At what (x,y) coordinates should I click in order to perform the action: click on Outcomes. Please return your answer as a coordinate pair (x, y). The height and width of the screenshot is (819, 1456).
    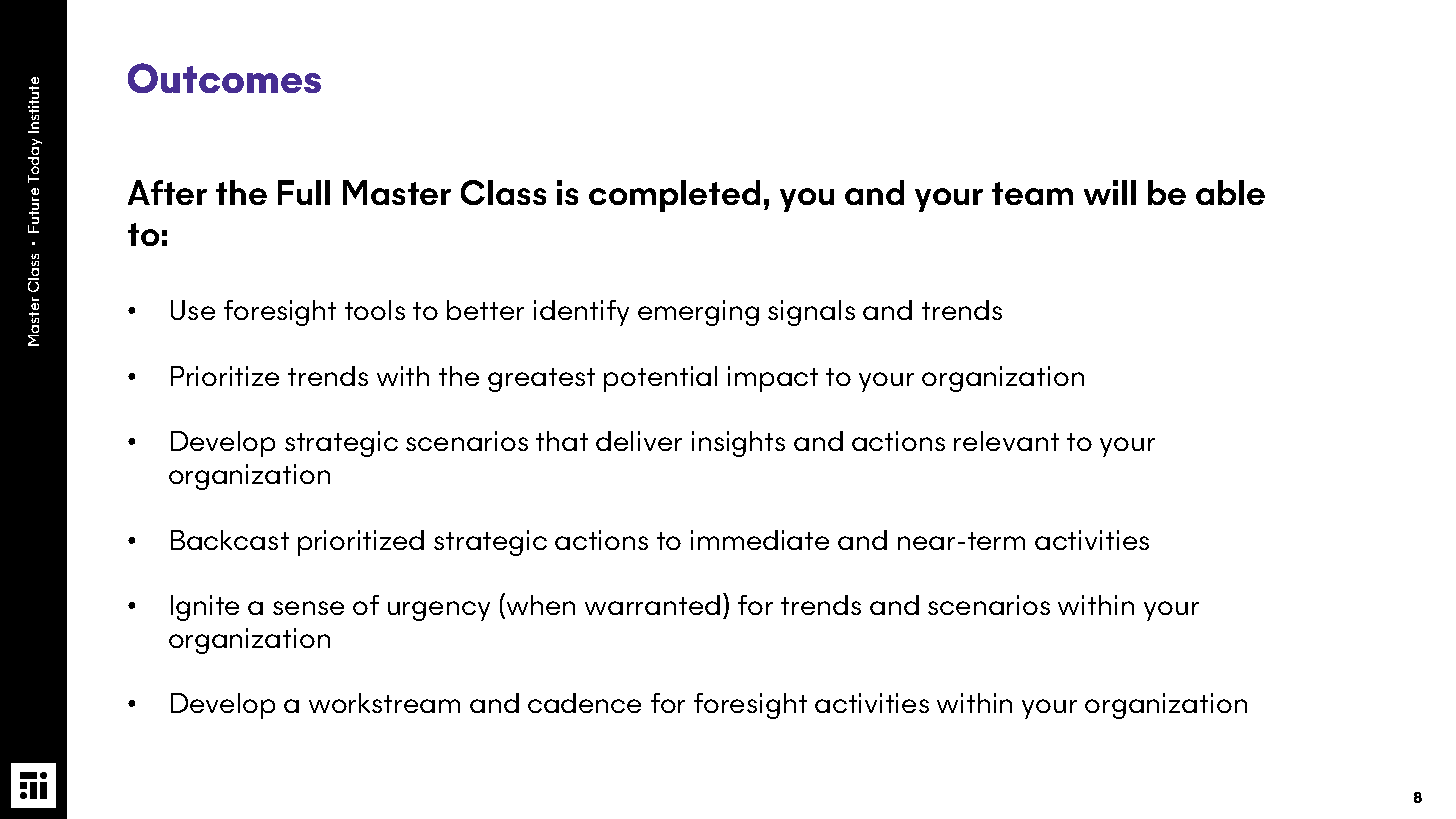
    Looking at the image, I should click on (224, 78).
